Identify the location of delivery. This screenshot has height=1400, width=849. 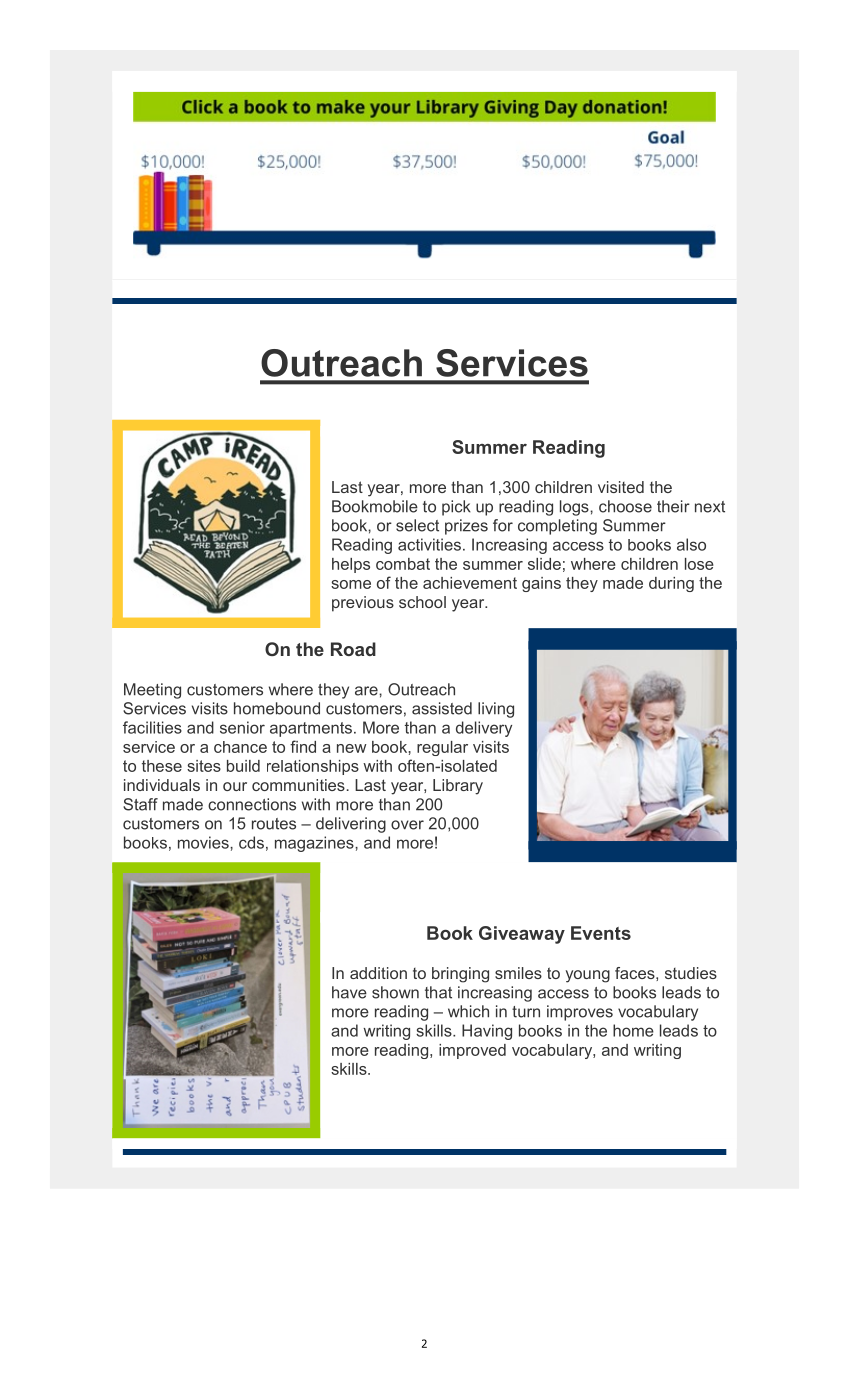
(484, 729).
